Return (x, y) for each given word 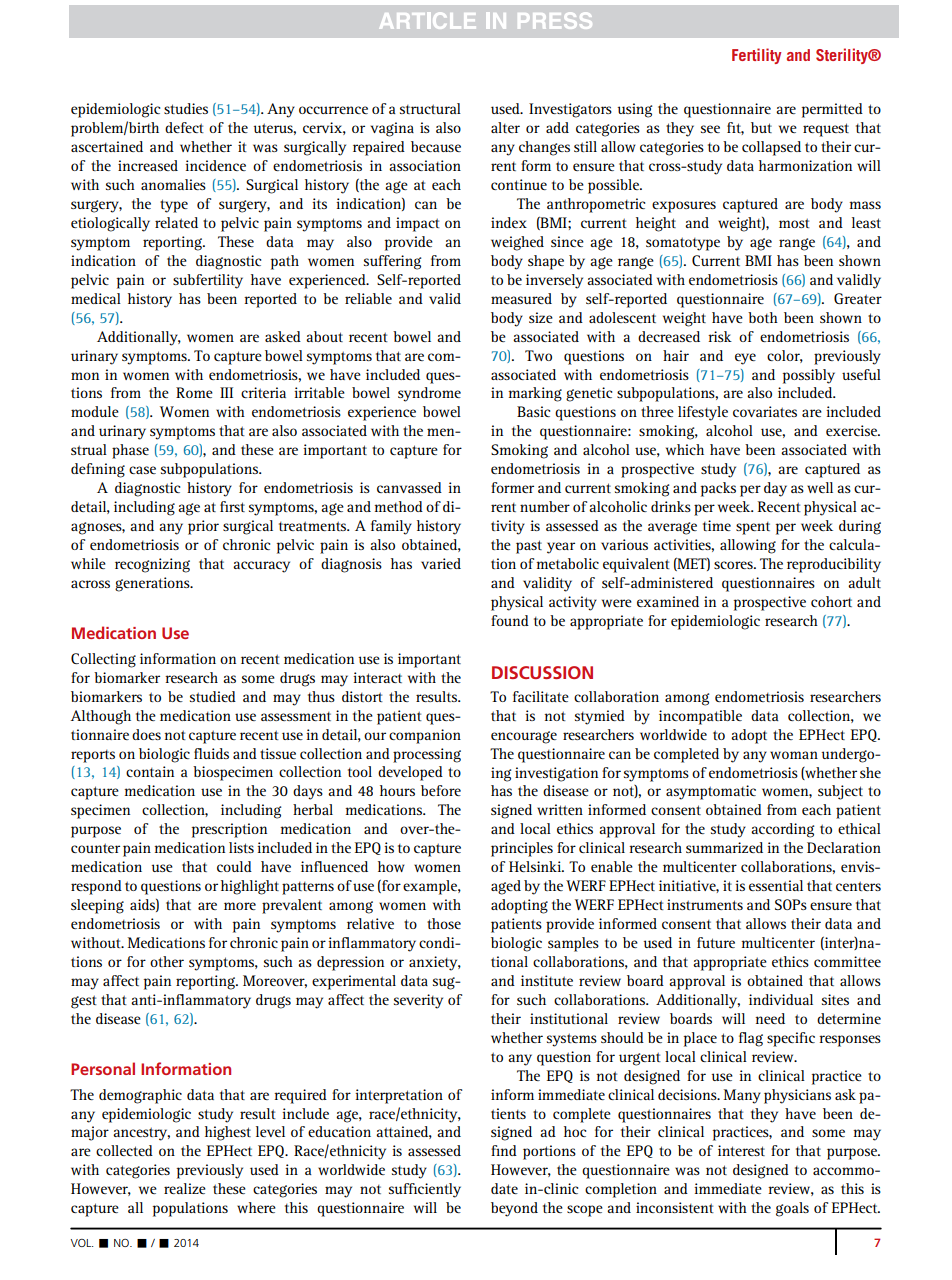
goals (792, 1209)
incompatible (700, 717)
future (716, 942)
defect (184, 127)
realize (185, 1188)
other (167, 961)
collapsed (771, 148)
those (444, 923)
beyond (514, 1209)
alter (505, 127)
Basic (533, 411)
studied (213, 696)
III (226, 392)
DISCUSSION (542, 672)
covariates (765, 411)
